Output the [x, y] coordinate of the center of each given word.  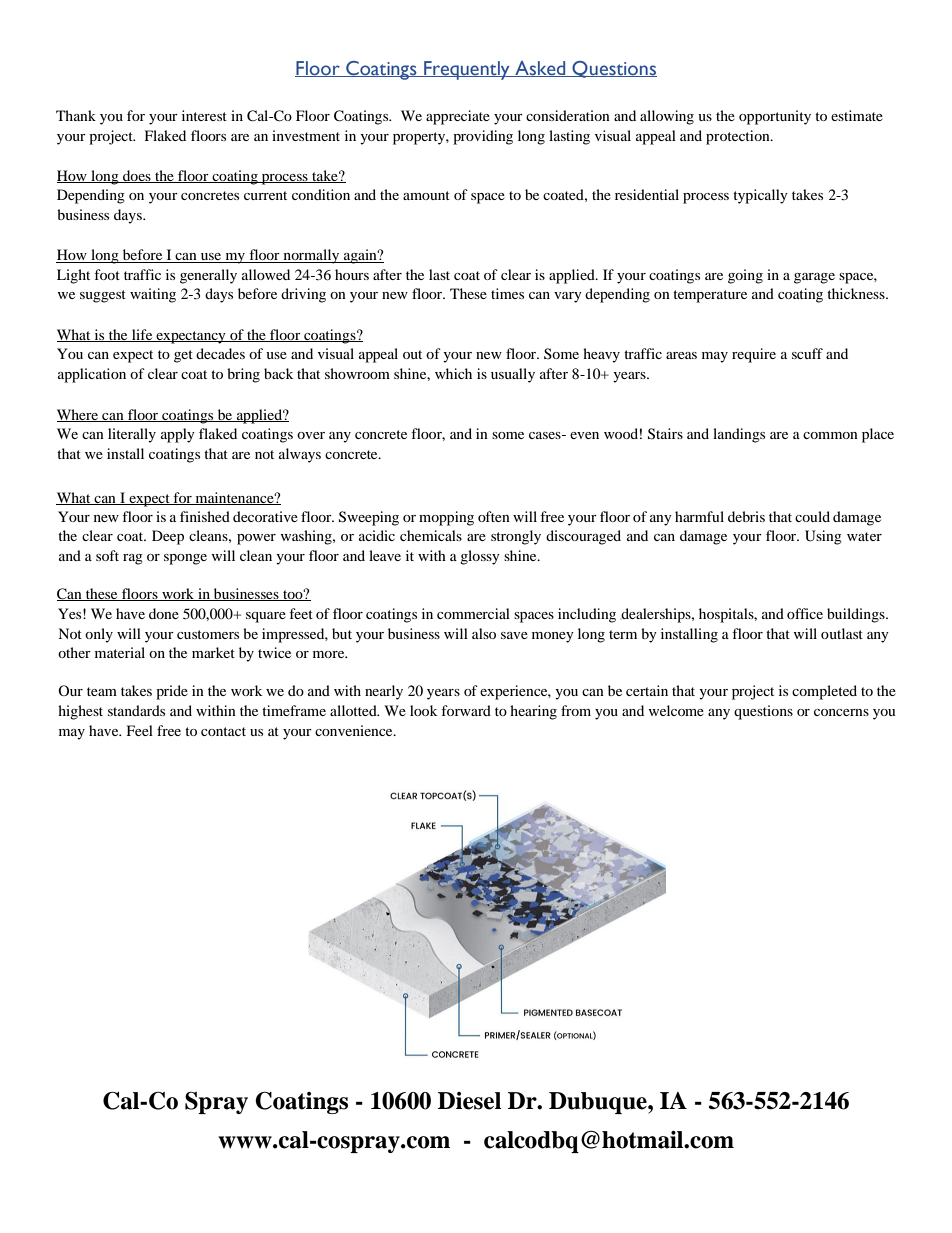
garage [814, 278]
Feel [140, 730]
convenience [355, 730]
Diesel [469, 1101]
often [494, 516]
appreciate [458, 117]
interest [204, 115]
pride [172, 692]
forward [466, 710]
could [812, 516]
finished [205, 516]
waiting [153, 295]
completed [824, 692]
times [507, 293]
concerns [841, 712]
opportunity [775, 117]
